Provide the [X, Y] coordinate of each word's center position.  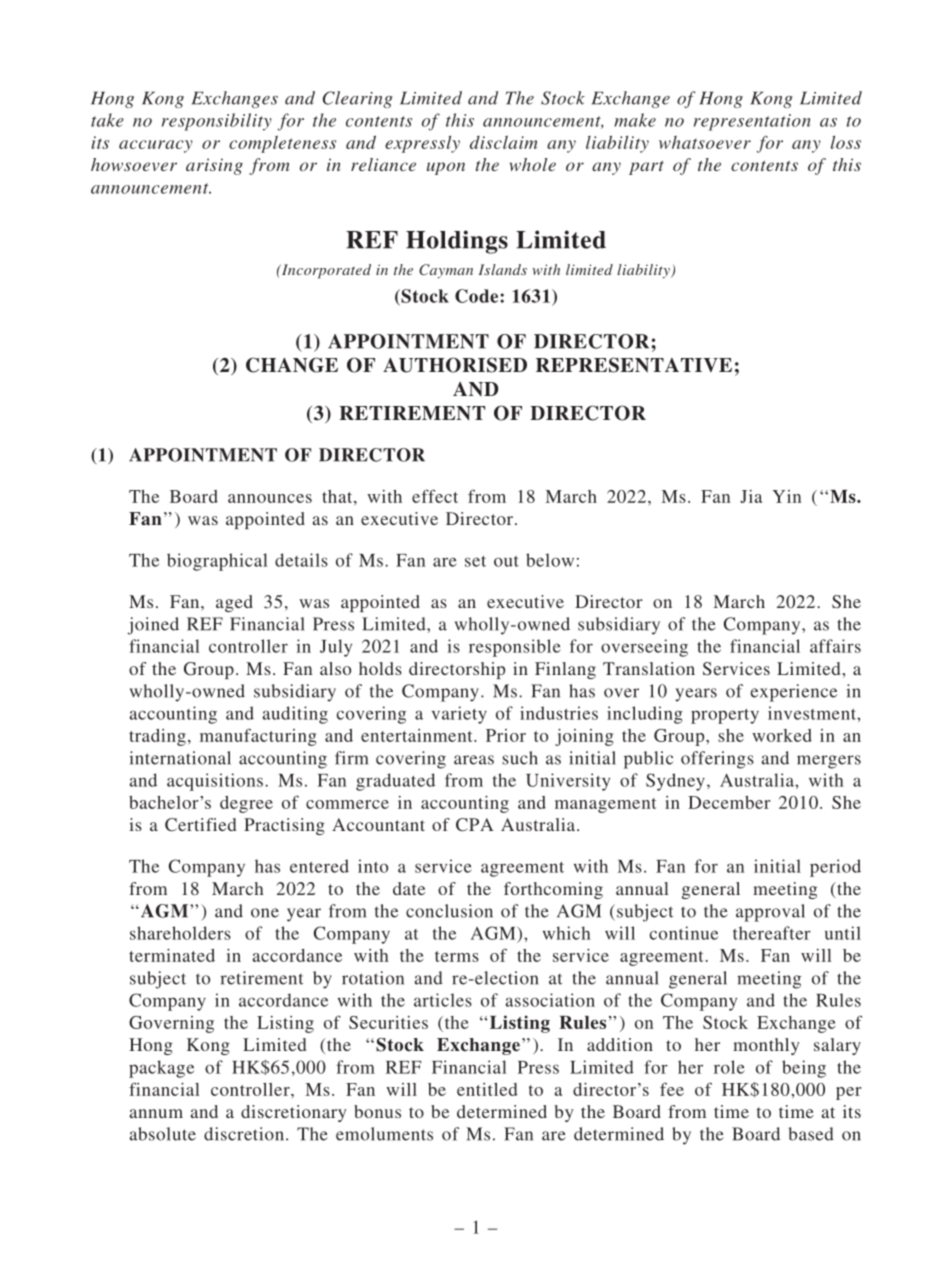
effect [435, 496]
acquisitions [215, 782]
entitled [487, 1089]
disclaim [503, 142]
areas [474, 760]
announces [270, 498]
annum [156, 1113]
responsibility [217, 122]
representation [752, 122]
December [729, 802]
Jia [751, 496]
